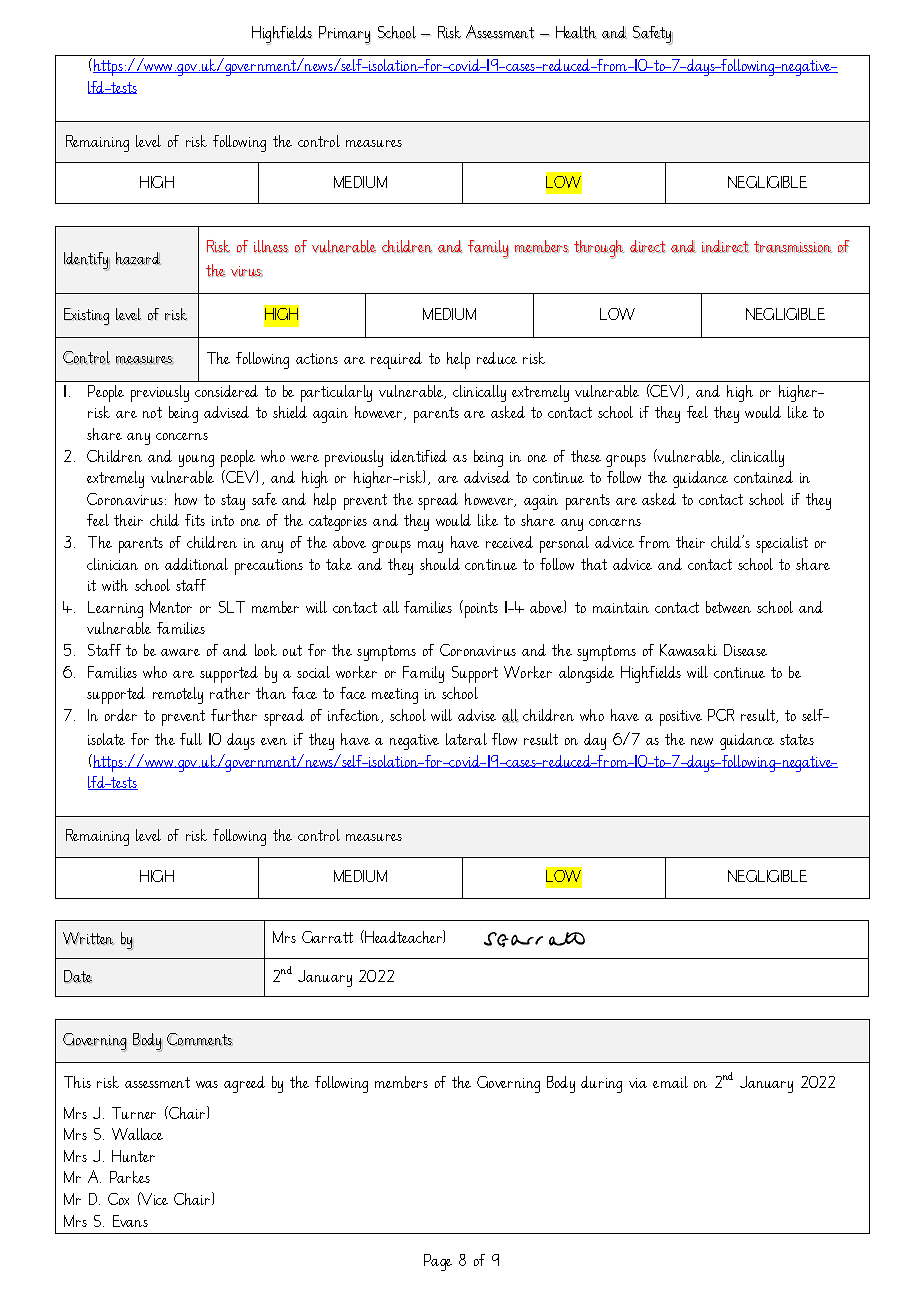 The image size is (924, 1307). What do you see at coordinates (130, 1221) in the page?
I see `Evans` at bounding box center [130, 1221].
